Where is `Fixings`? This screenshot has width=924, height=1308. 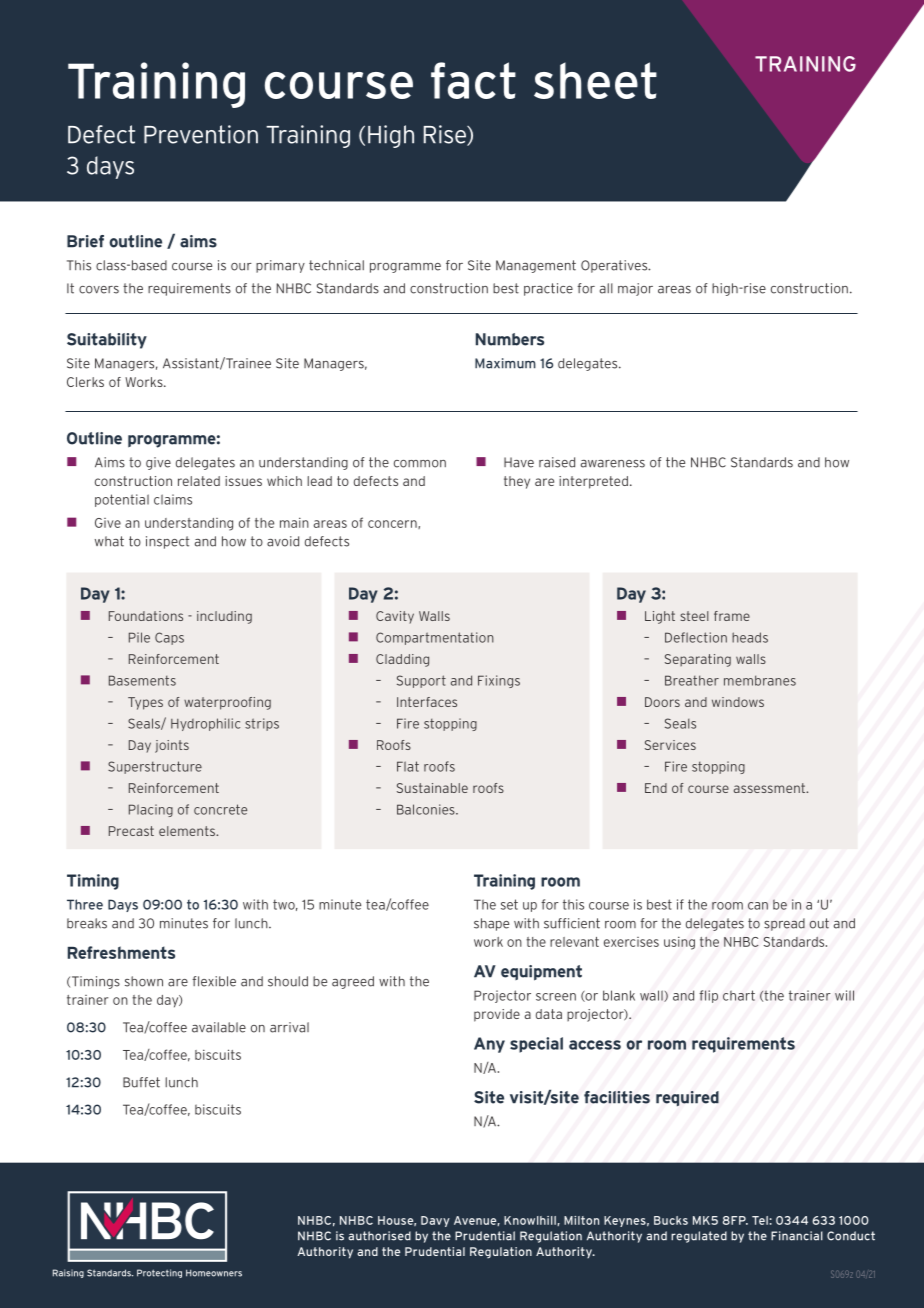 Fixings is located at coordinates (499, 681).
